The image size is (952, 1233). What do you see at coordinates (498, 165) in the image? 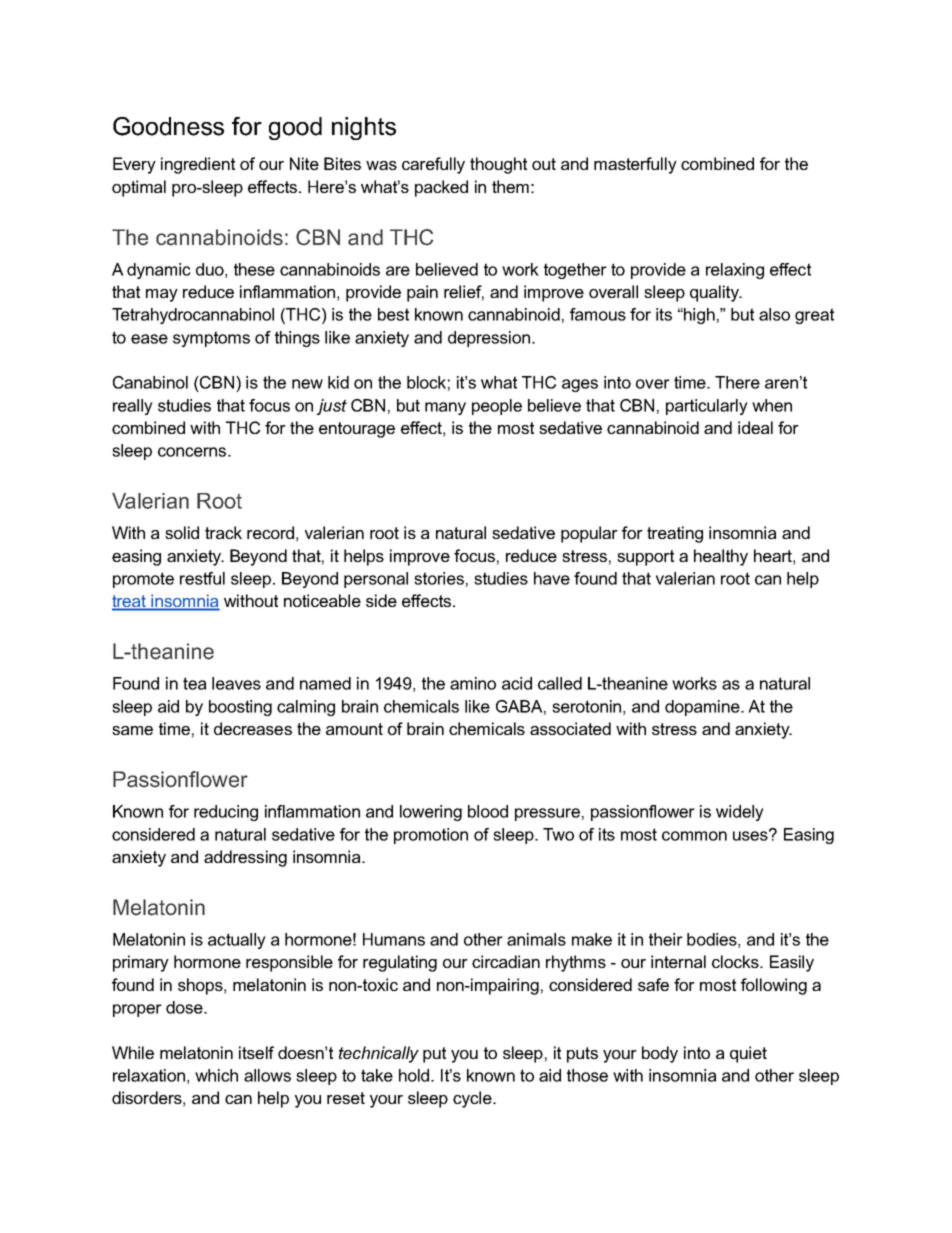
I see `thought` at bounding box center [498, 165].
